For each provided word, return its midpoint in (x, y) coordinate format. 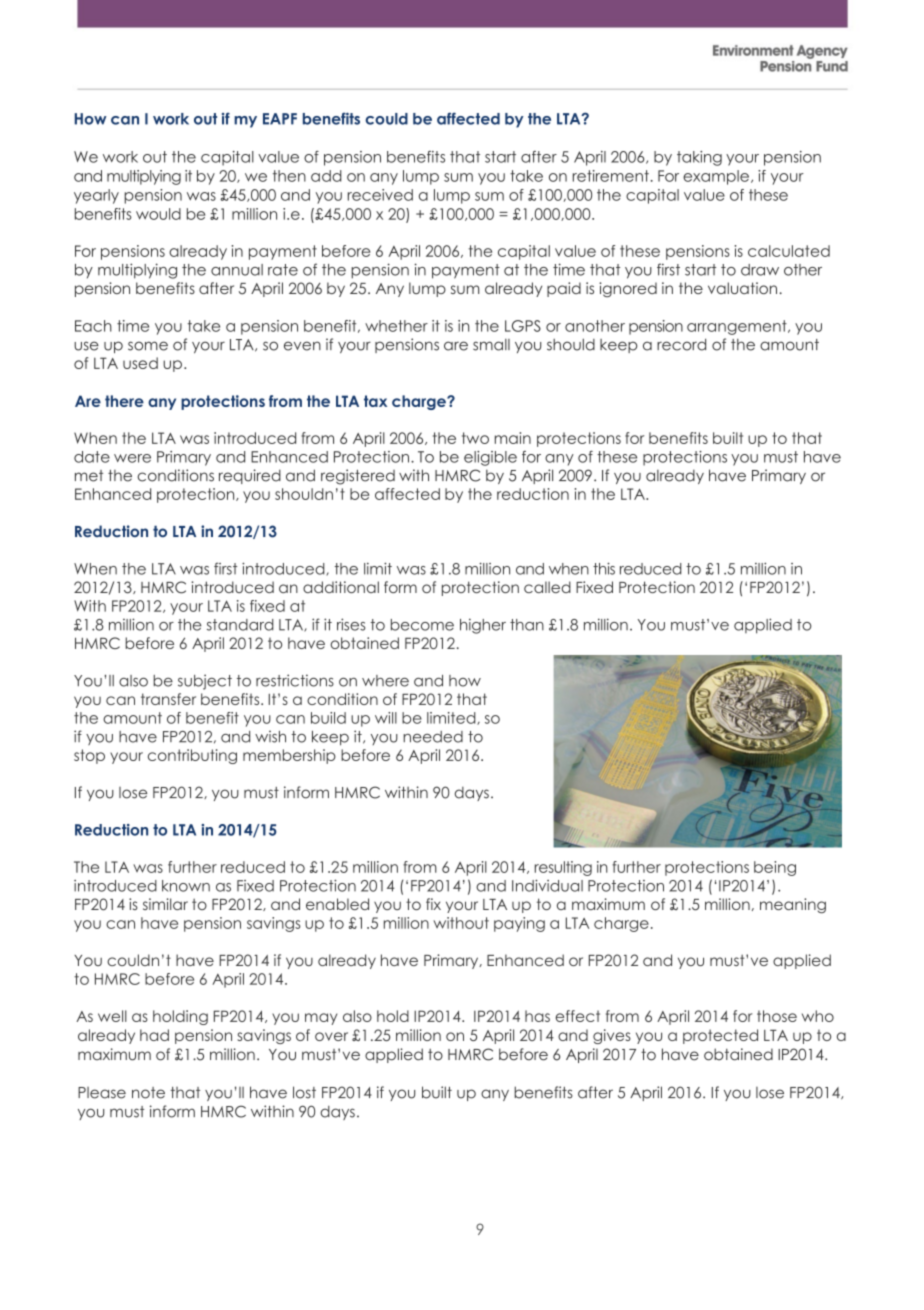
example (716, 177)
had (154, 1035)
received (380, 195)
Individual (547, 885)
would (158, 214)
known (186, 886)
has (537, 1016)
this (604, 568)
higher (483, 626)
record (681, 344)
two (475, 438)
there (124, 401)
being (775, 868)
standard (240, 625)
